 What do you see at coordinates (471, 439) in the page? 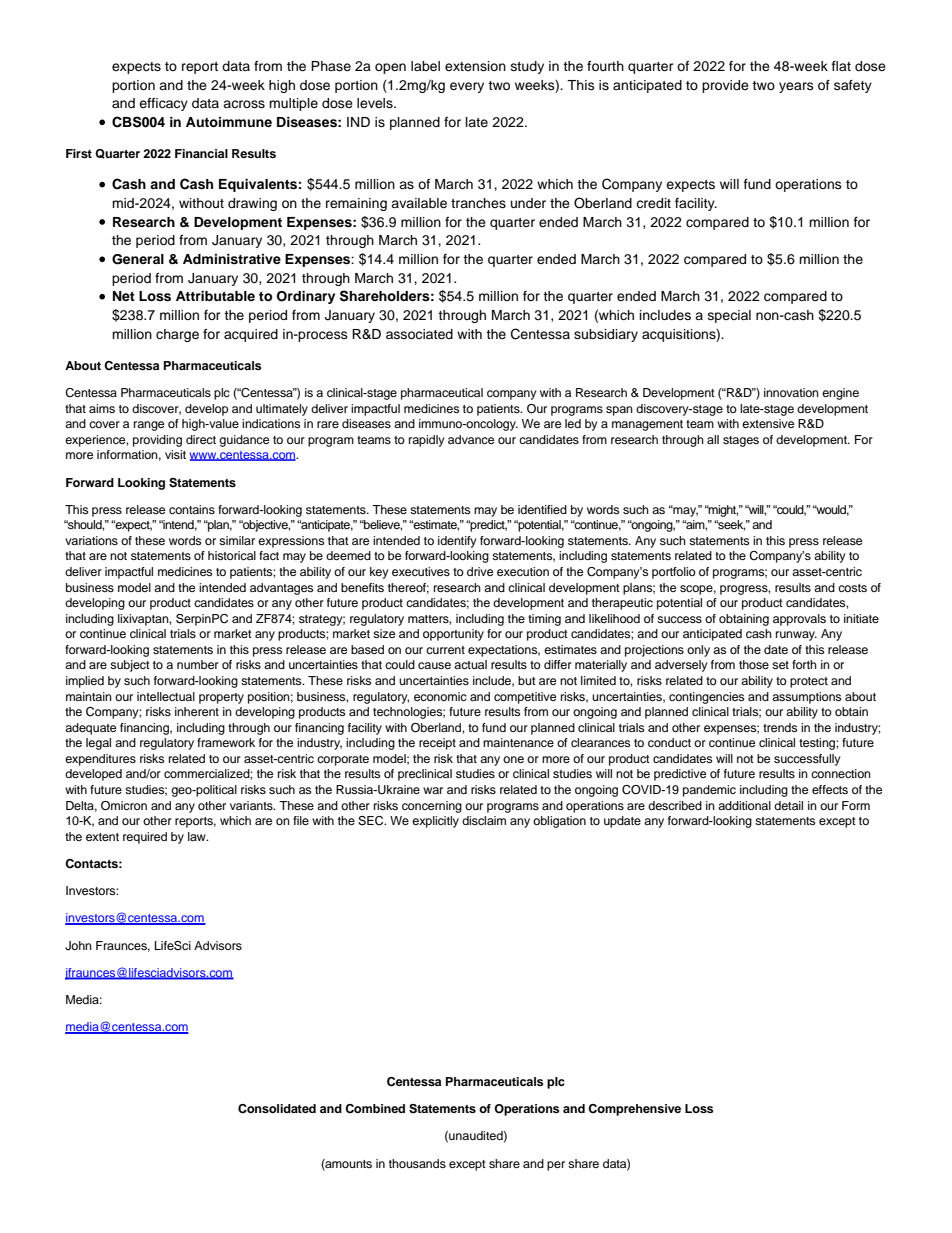
I see `advance` at bounding box center [471, 439].
